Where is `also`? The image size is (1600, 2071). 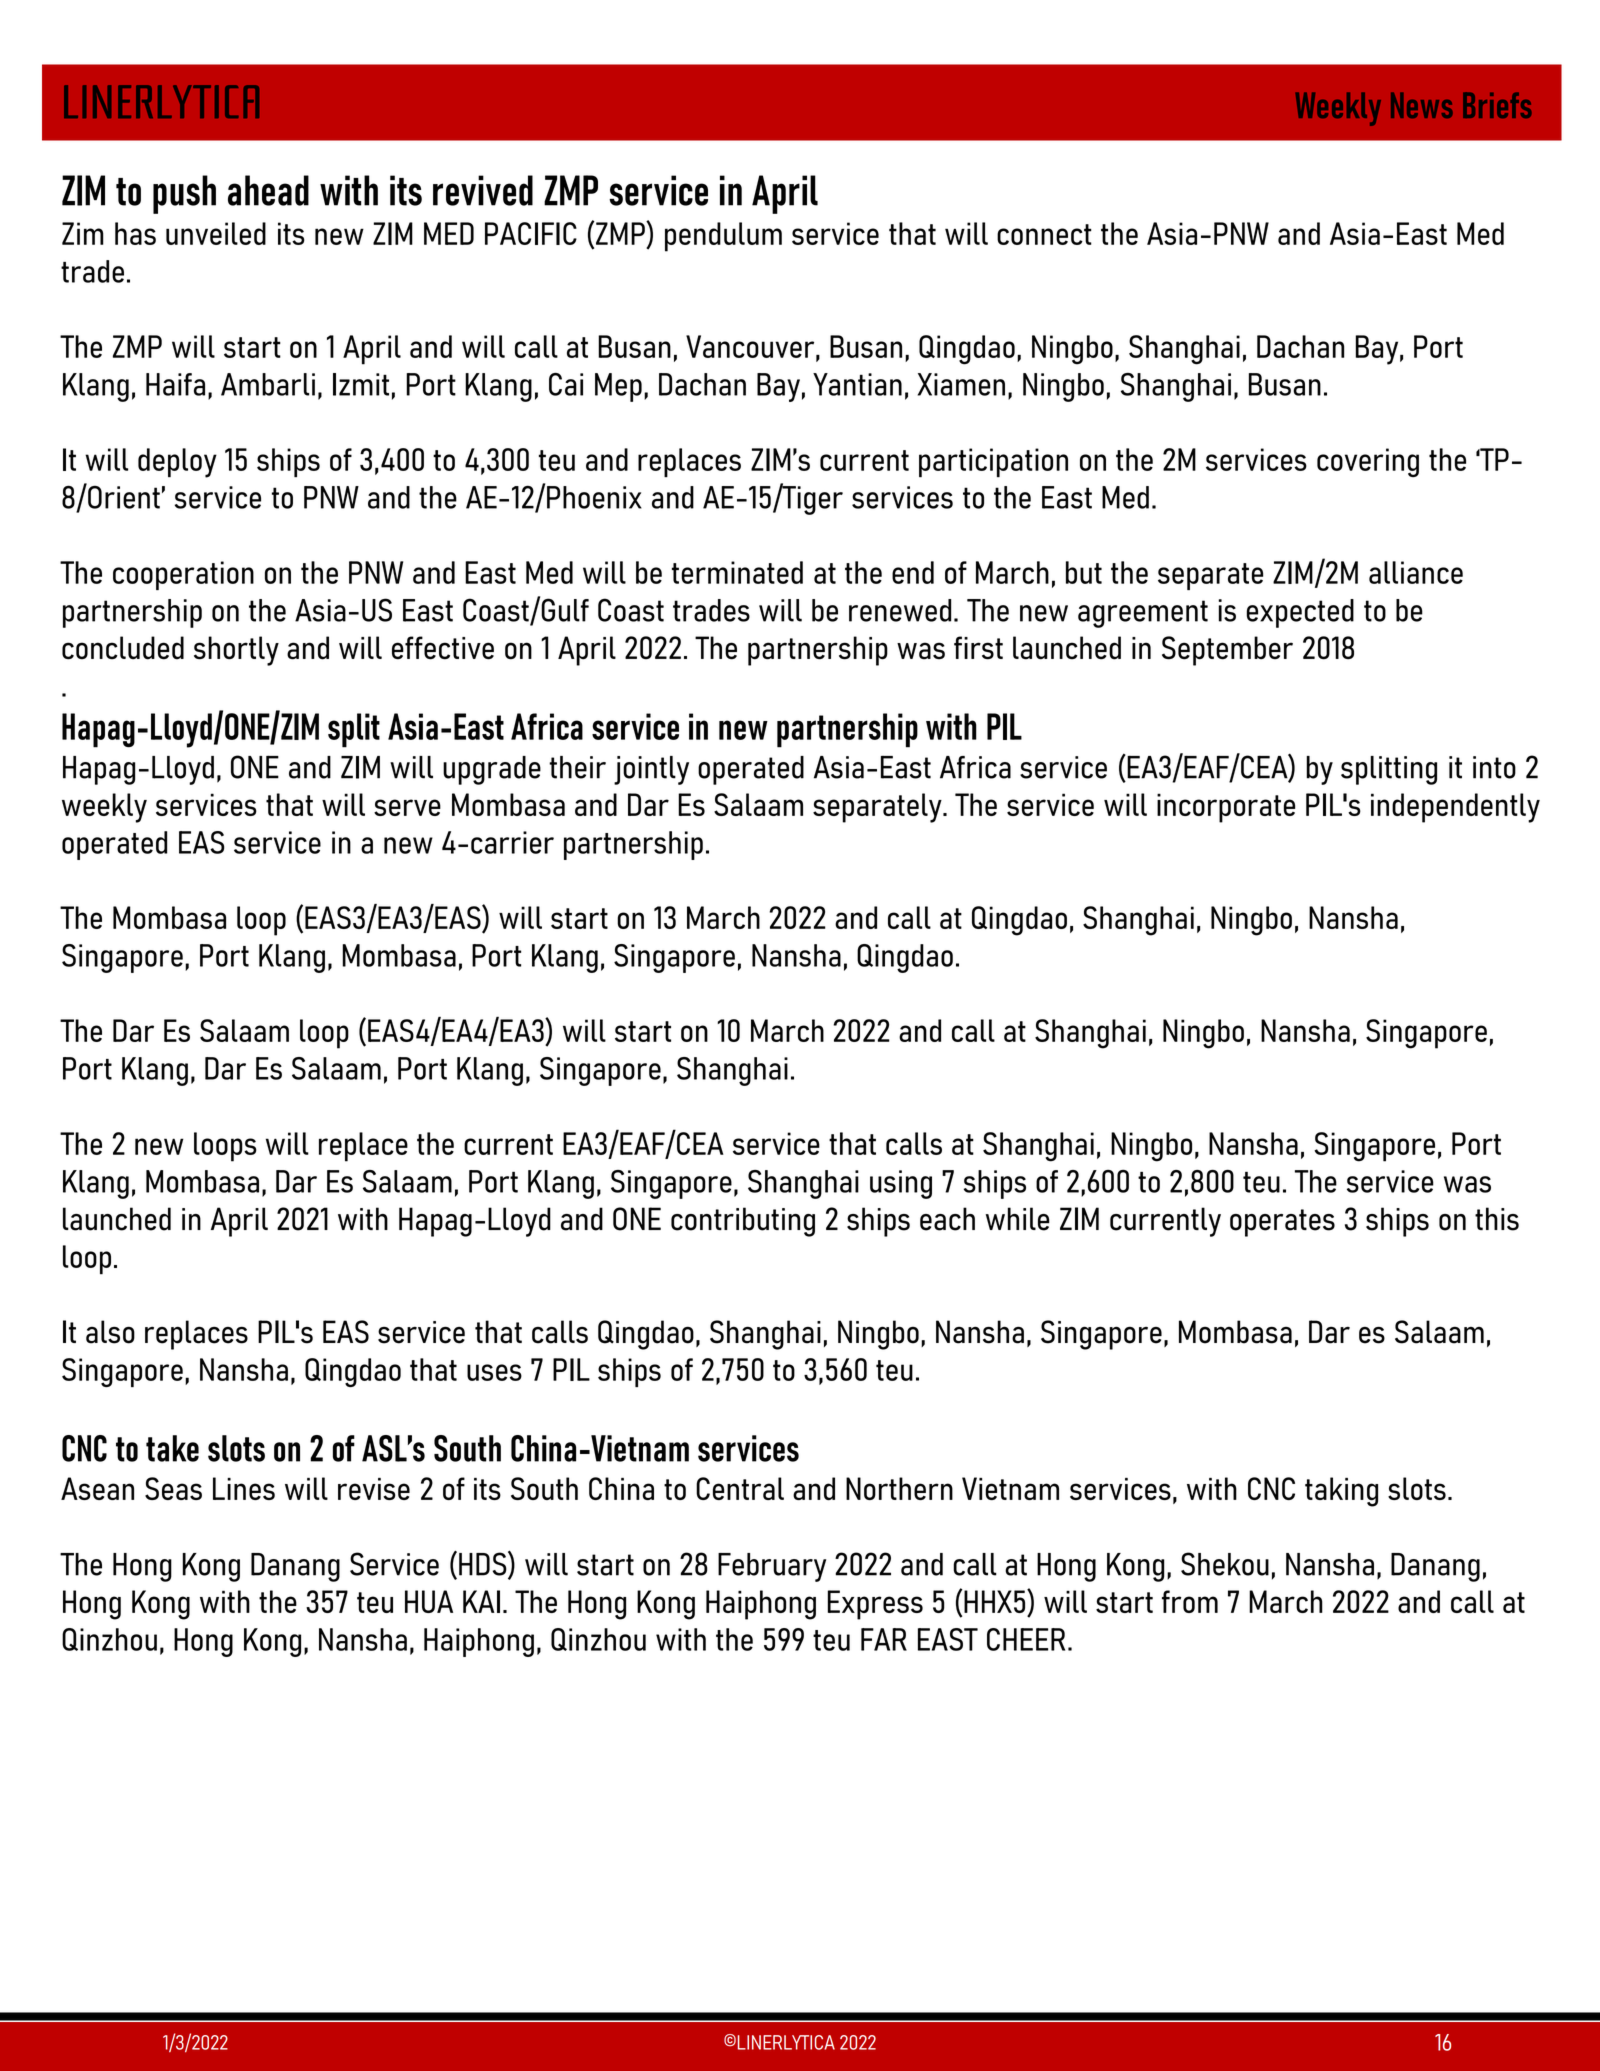
also is located at coordinates (110, 1332).
